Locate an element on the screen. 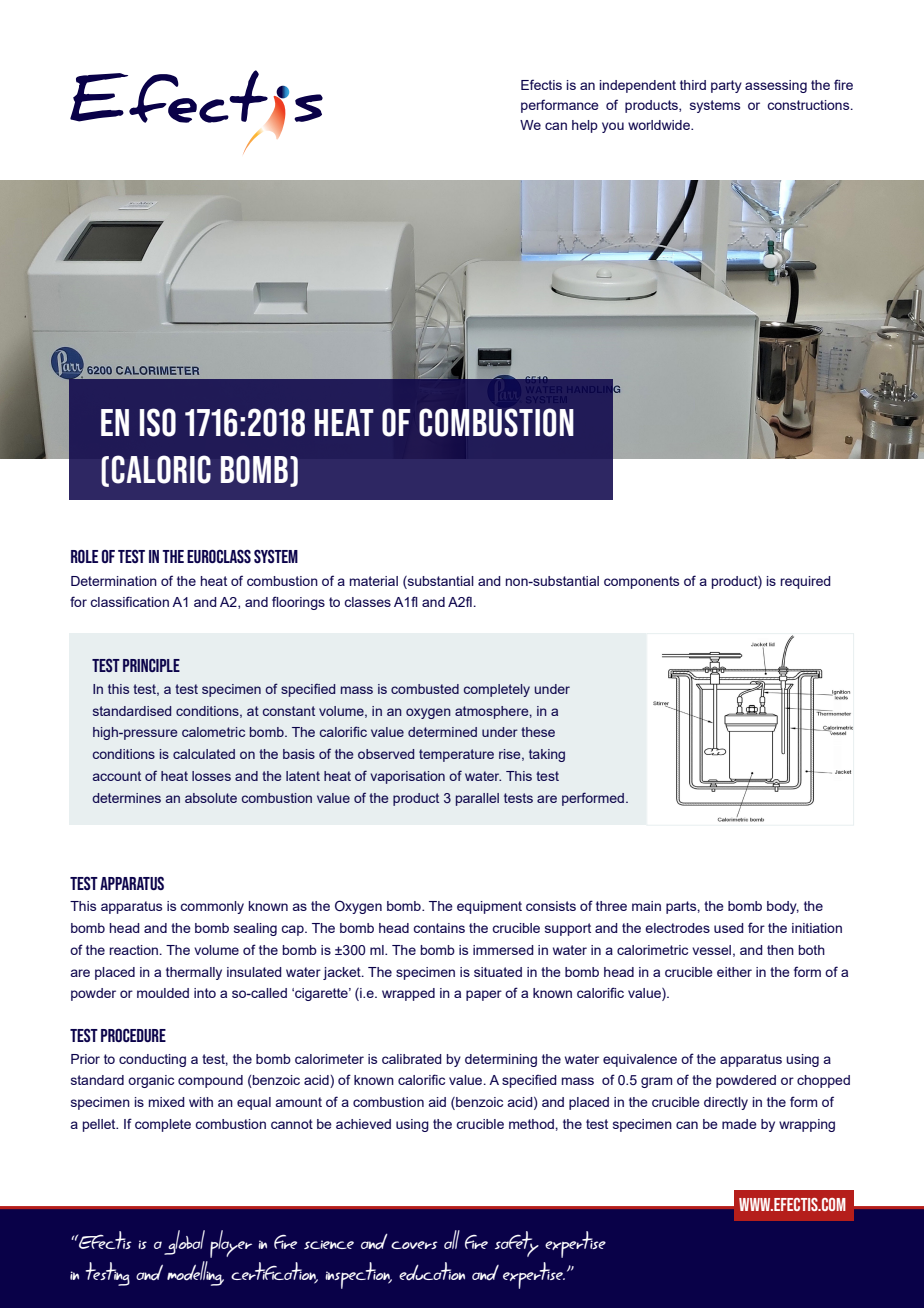 This screenshot has width=924, height=1308. party is located at coordinates (726, 86).
